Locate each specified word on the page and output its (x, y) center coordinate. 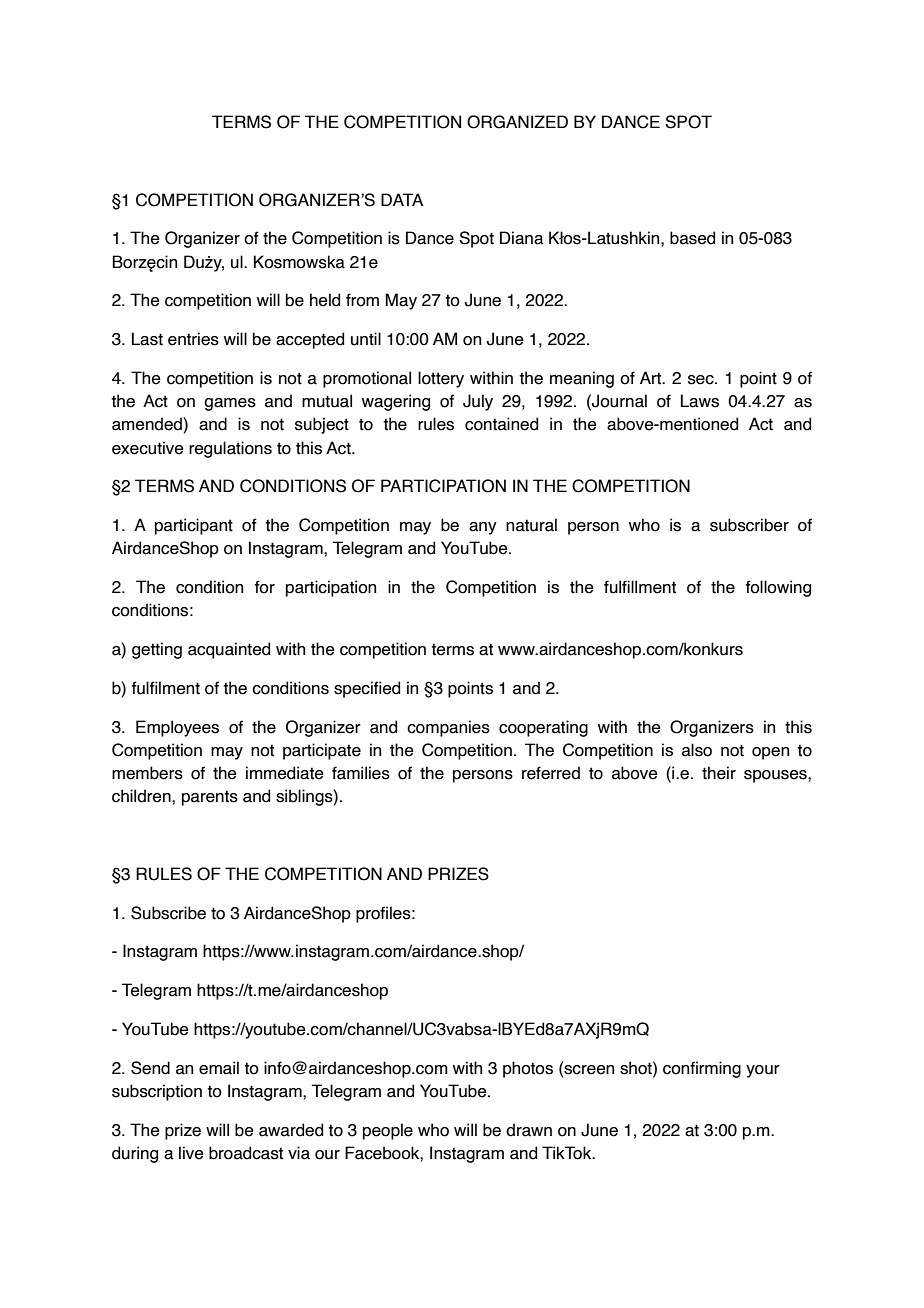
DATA (402, 199)
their (719, 773)
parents (210, 798)
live (191, 1153)
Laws (700, 401)
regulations (230, 449)
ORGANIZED (517, 122)
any (483, 528)
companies (448, 728)
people (388, 1131)
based (692, 238)
